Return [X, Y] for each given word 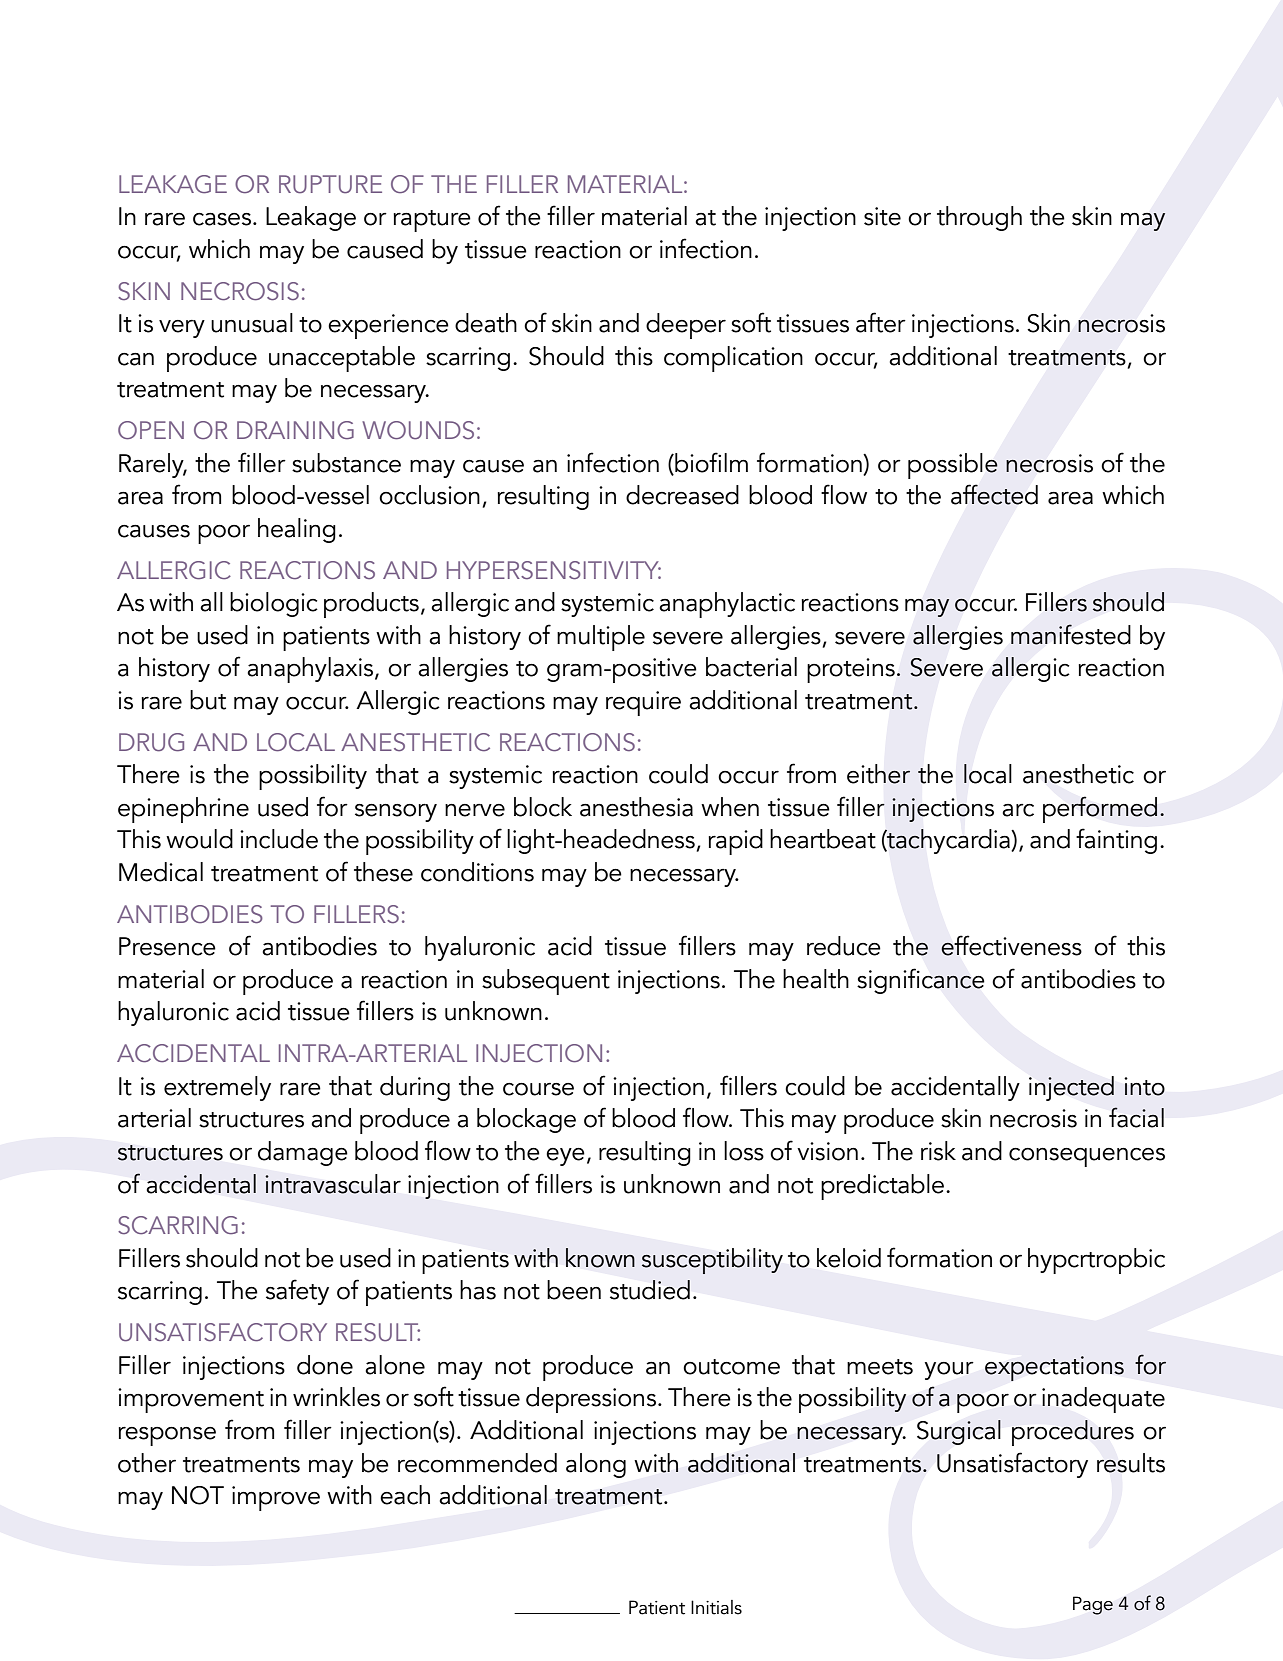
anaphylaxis [311, 670]
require [643, 703]
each [405, 1495]
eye [565, 1157]
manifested [1071, 634]
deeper [686, 326]
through [979, 218]
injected [1071, 1088]
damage [303, 1153]
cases [222, 219]
